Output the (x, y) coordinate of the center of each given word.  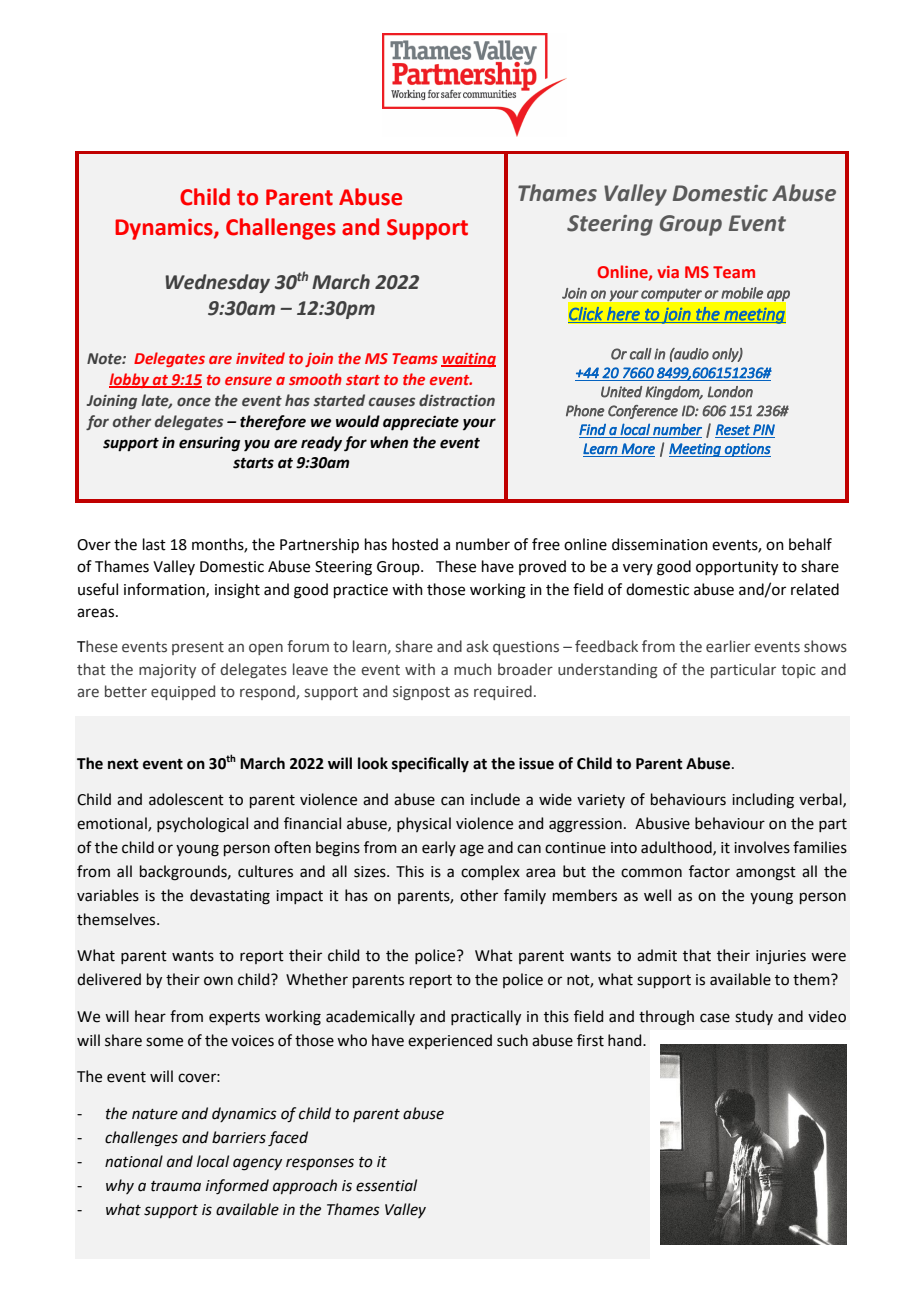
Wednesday (217, 283)
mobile (742, 293)
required (503, 692)
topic (798, 671)
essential (386, 1185)
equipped (183, 692)
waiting (468, 360)
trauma (176, 1186)
